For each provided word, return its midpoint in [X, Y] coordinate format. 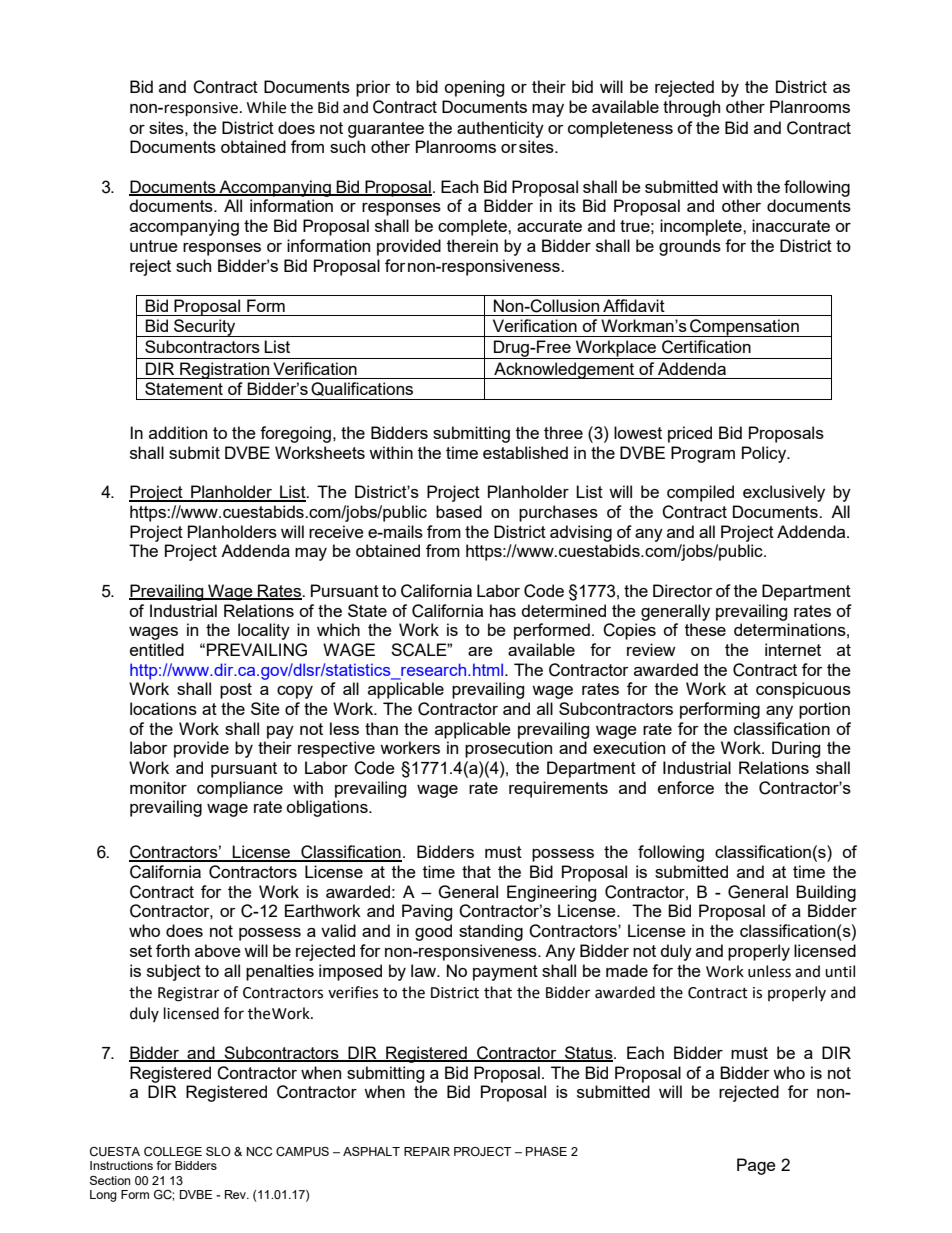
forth [173, 950]
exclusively [784, 493]
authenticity [500, 129]
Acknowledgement [564, 370]
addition [178, 432]
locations [163, 708]
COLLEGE [173, 1152]
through [691, 108]
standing [491, 932]
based [459, 511]
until [840, 971]
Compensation [744, 328]
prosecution [508, 749]
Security [205, 328]
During [796, 749]
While [266, 107]
